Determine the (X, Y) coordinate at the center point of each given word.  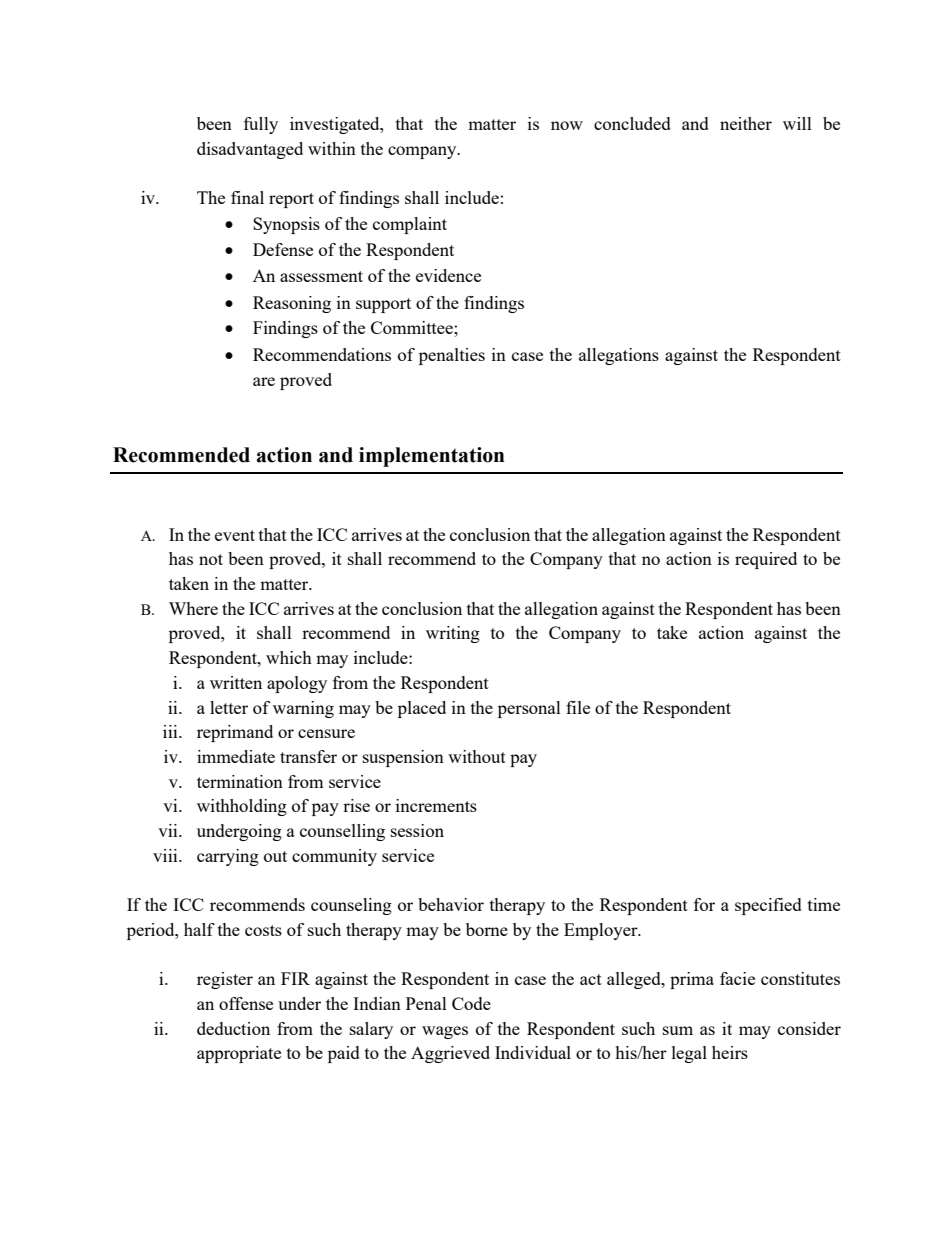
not (211, 559)
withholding (242, 807)
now (567, 125)
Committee (413, 327)
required (766, 560)
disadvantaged (250, 150)
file (578, 707)
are (264, 381)
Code (471, 1003)
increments (436, 805)
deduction (233, 1028)
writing (453, 634)
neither (746, 123)
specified (768, 906)
